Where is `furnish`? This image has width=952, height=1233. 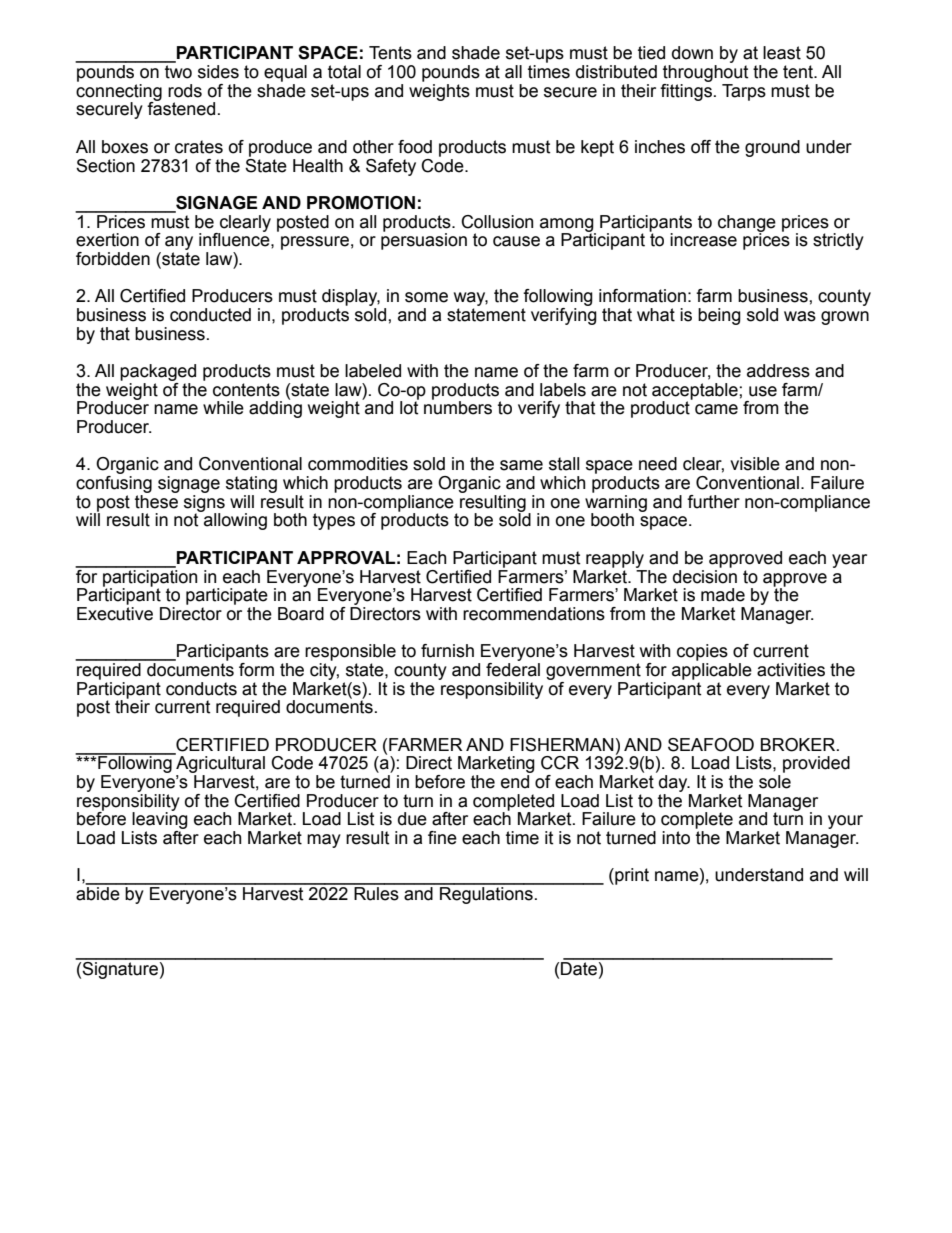
furnish is located at coordinates (447, 651).
